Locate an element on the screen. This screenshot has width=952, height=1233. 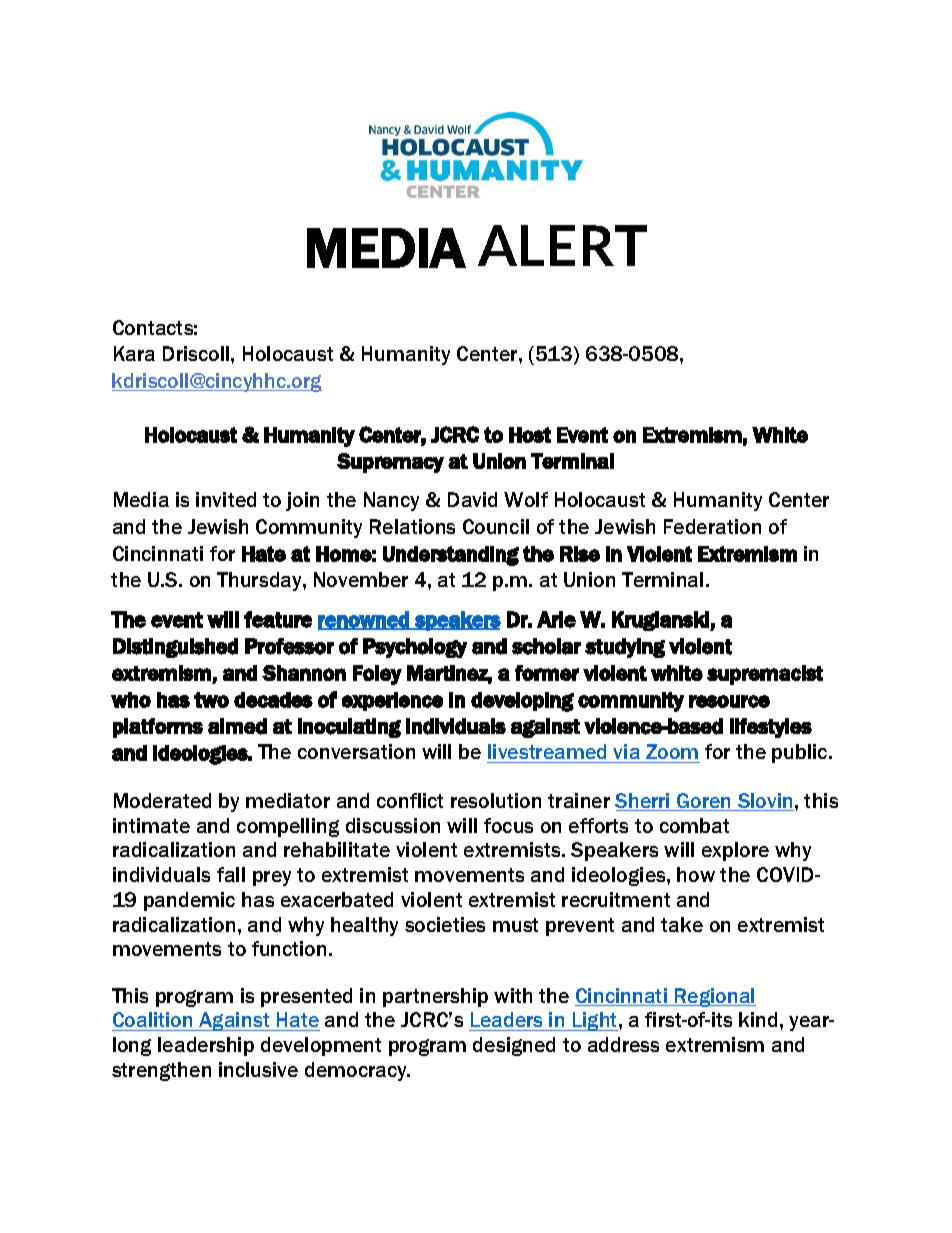
inclusive is located at coordinates (258, 1069).
